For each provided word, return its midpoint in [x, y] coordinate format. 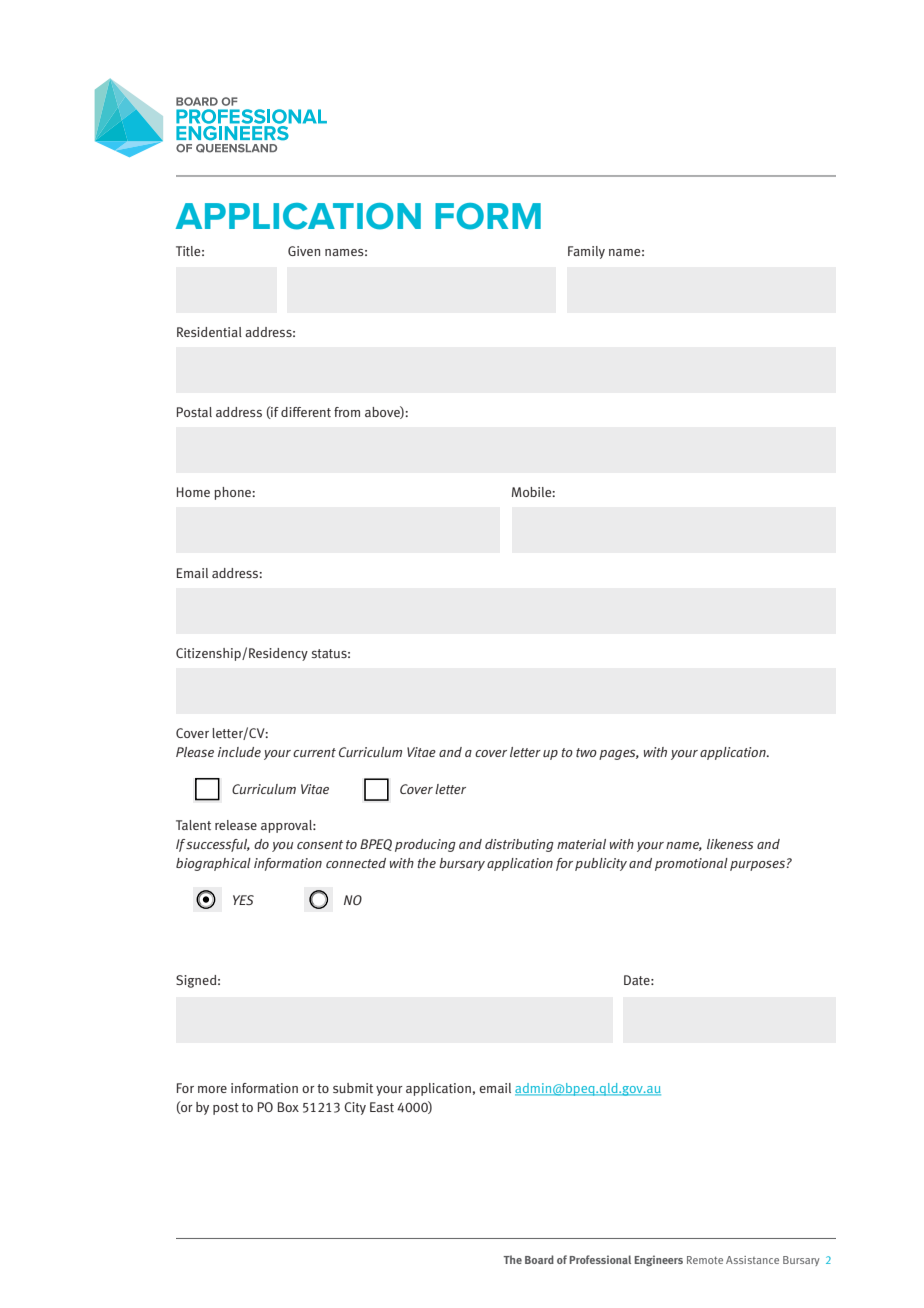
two [586, 752]
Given [304, 251]
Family [586, 252]
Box [288, 1107]
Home [193, 492]
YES [243, 900]
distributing [519, 845]
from [347, 412]
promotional [691, 864]
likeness [730, 844]
